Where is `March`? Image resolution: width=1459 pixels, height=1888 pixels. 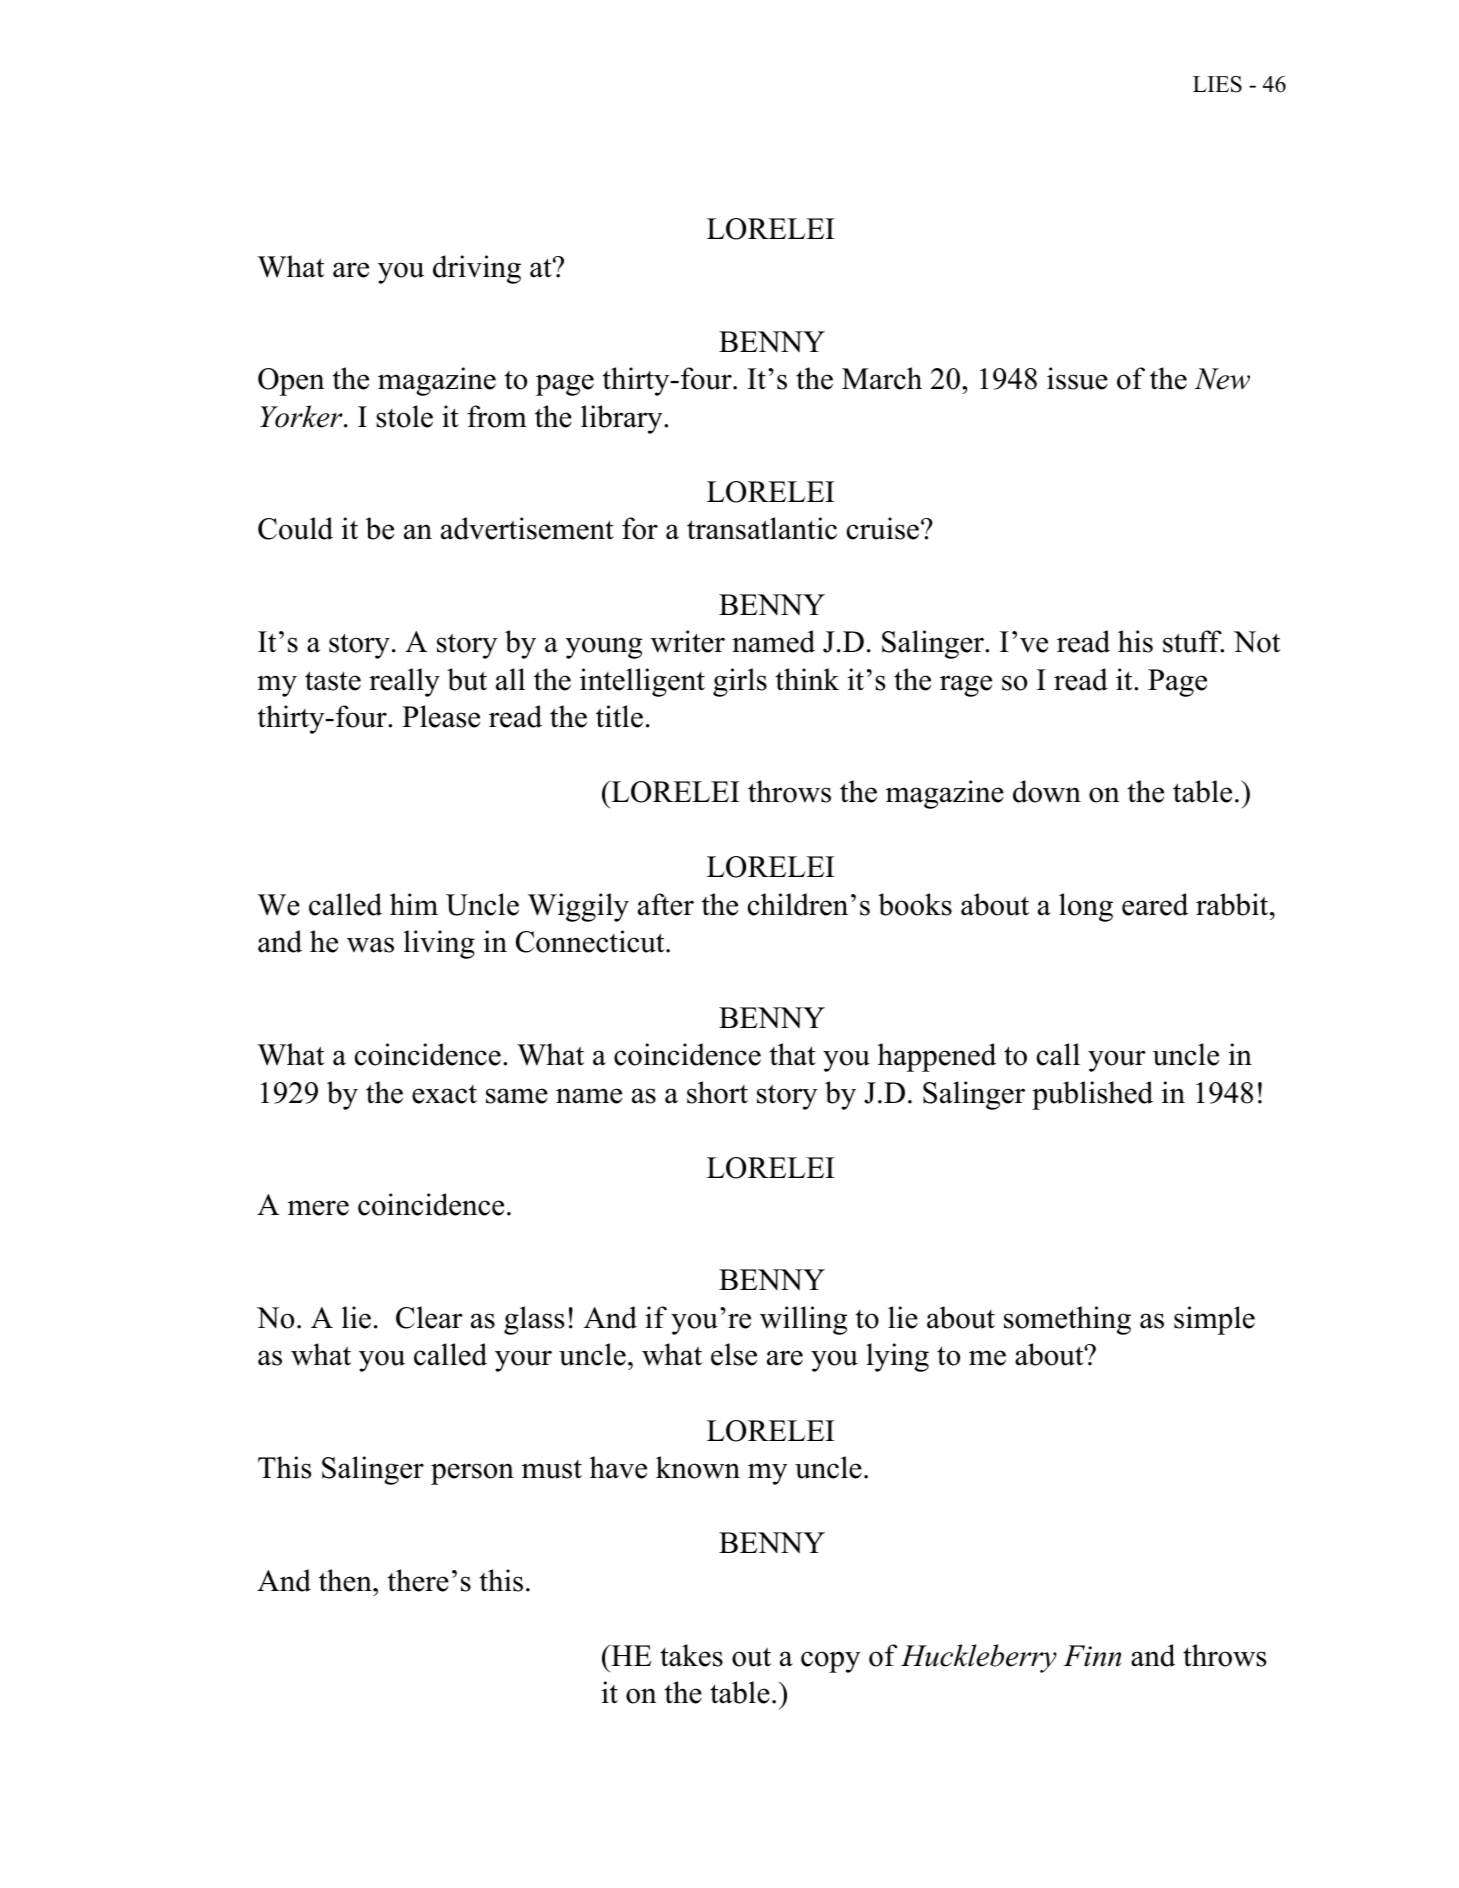 March is located at coordinates (882, 378).
